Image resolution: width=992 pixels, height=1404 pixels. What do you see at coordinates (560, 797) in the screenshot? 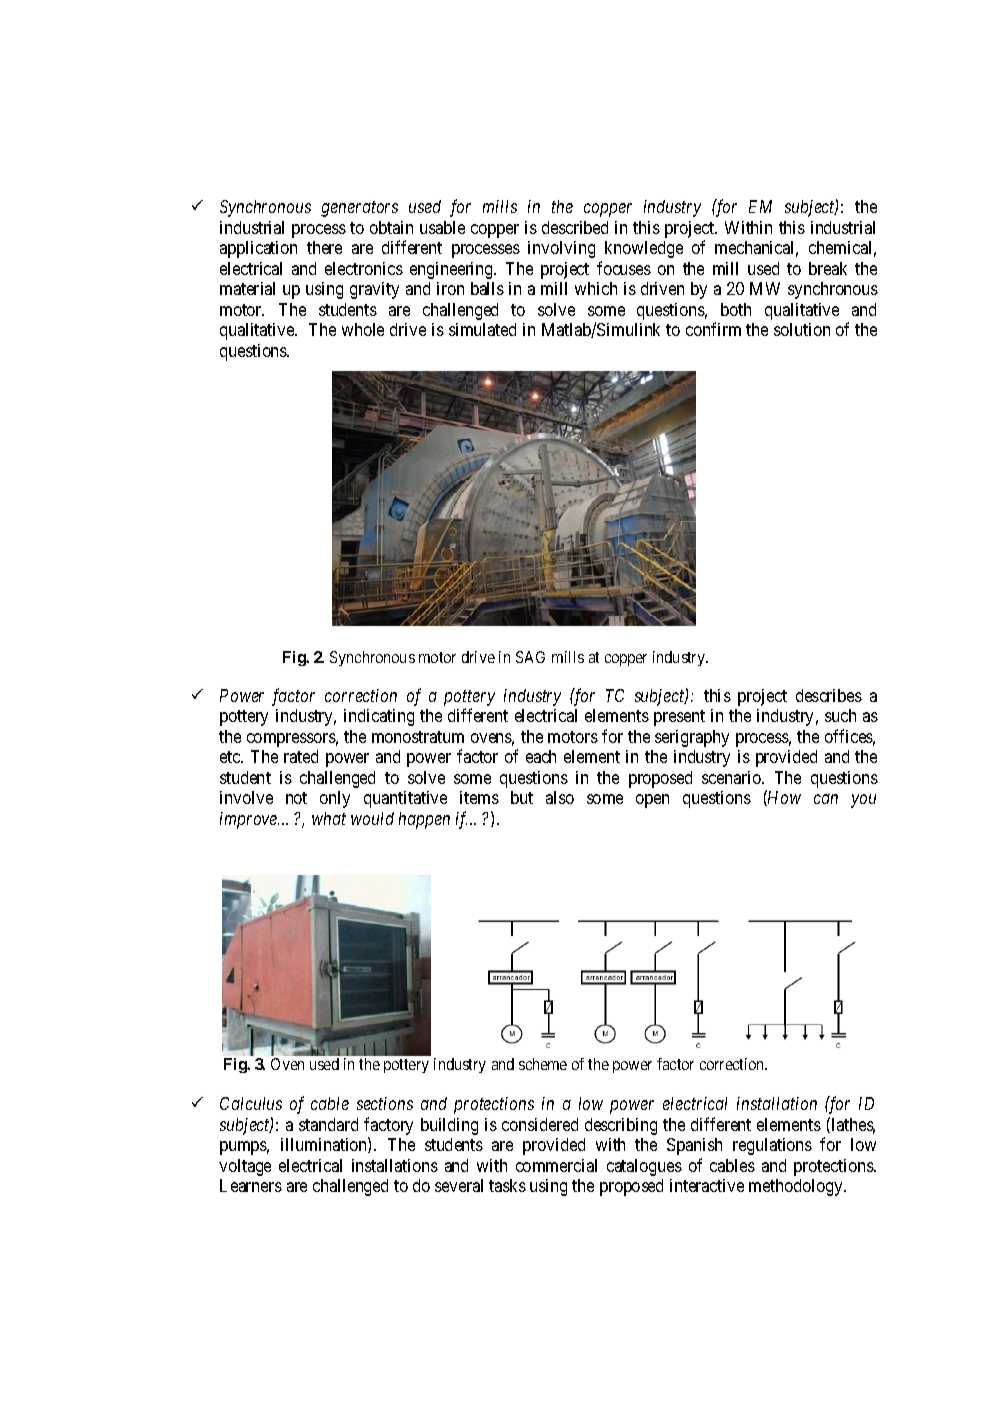
I see `also` at bounding box center [560, 797].
